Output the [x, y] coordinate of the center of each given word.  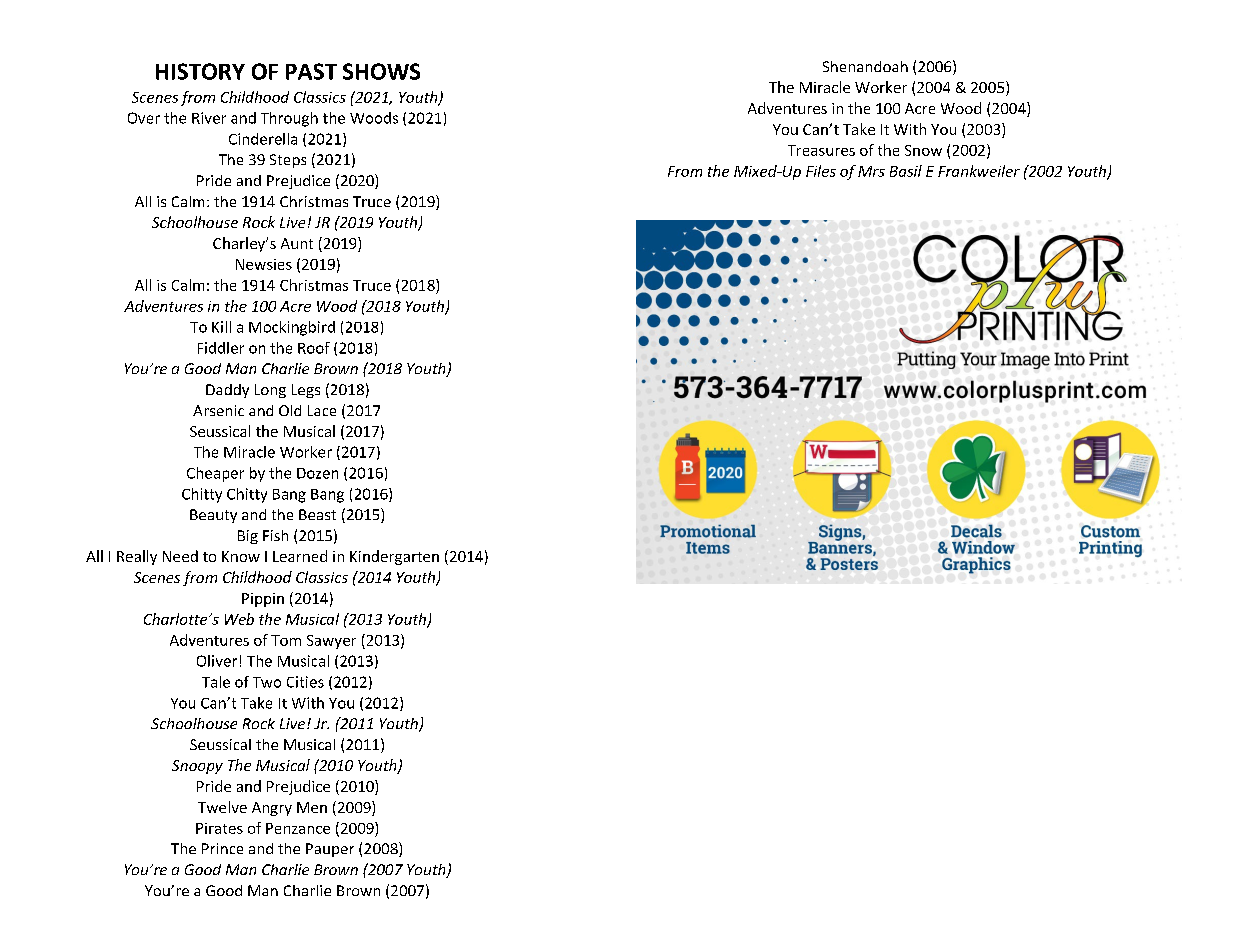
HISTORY [200, 71]
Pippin [263, 600]
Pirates [219, 828]
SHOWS [381, 71]
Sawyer [331, 642]
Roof [314, 348]
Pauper [330, 850]
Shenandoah [865, 66]
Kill [221, 327]
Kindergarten [394, 557]
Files [821, 171]
